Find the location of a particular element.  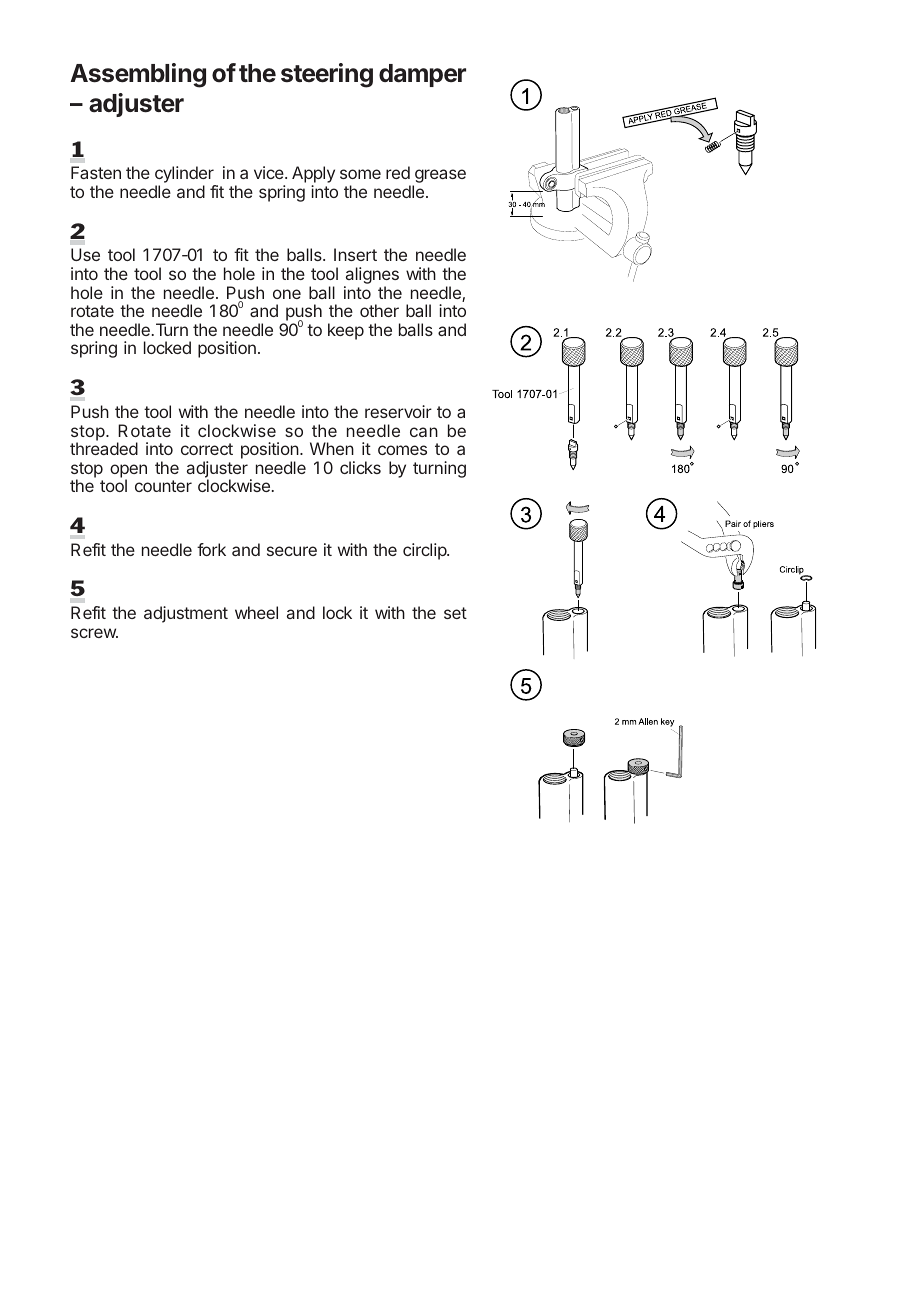

reservoir is located at coordinates (398, 411).
